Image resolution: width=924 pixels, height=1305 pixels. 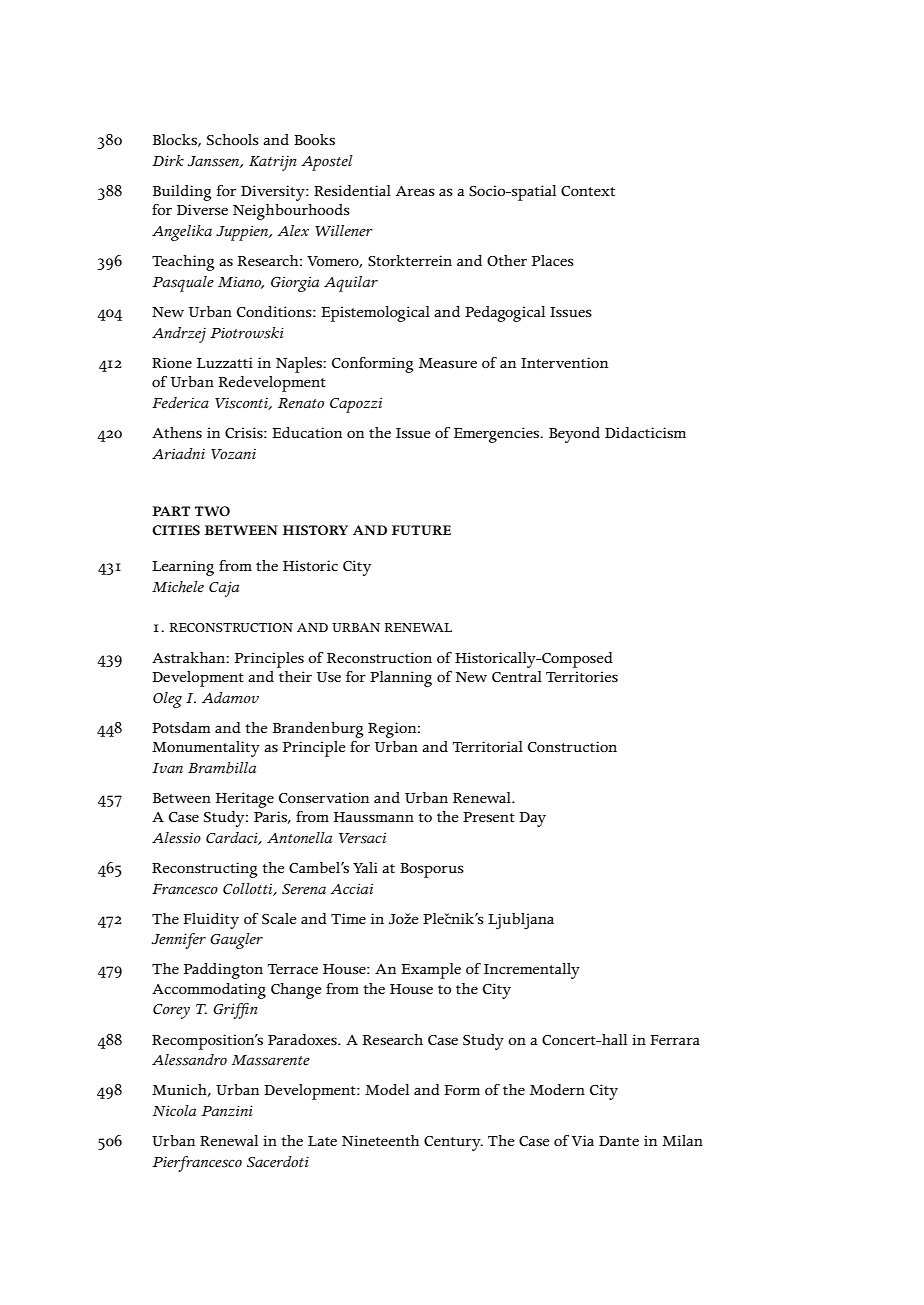 I want to click on Context, so click(x=588, y=191).
